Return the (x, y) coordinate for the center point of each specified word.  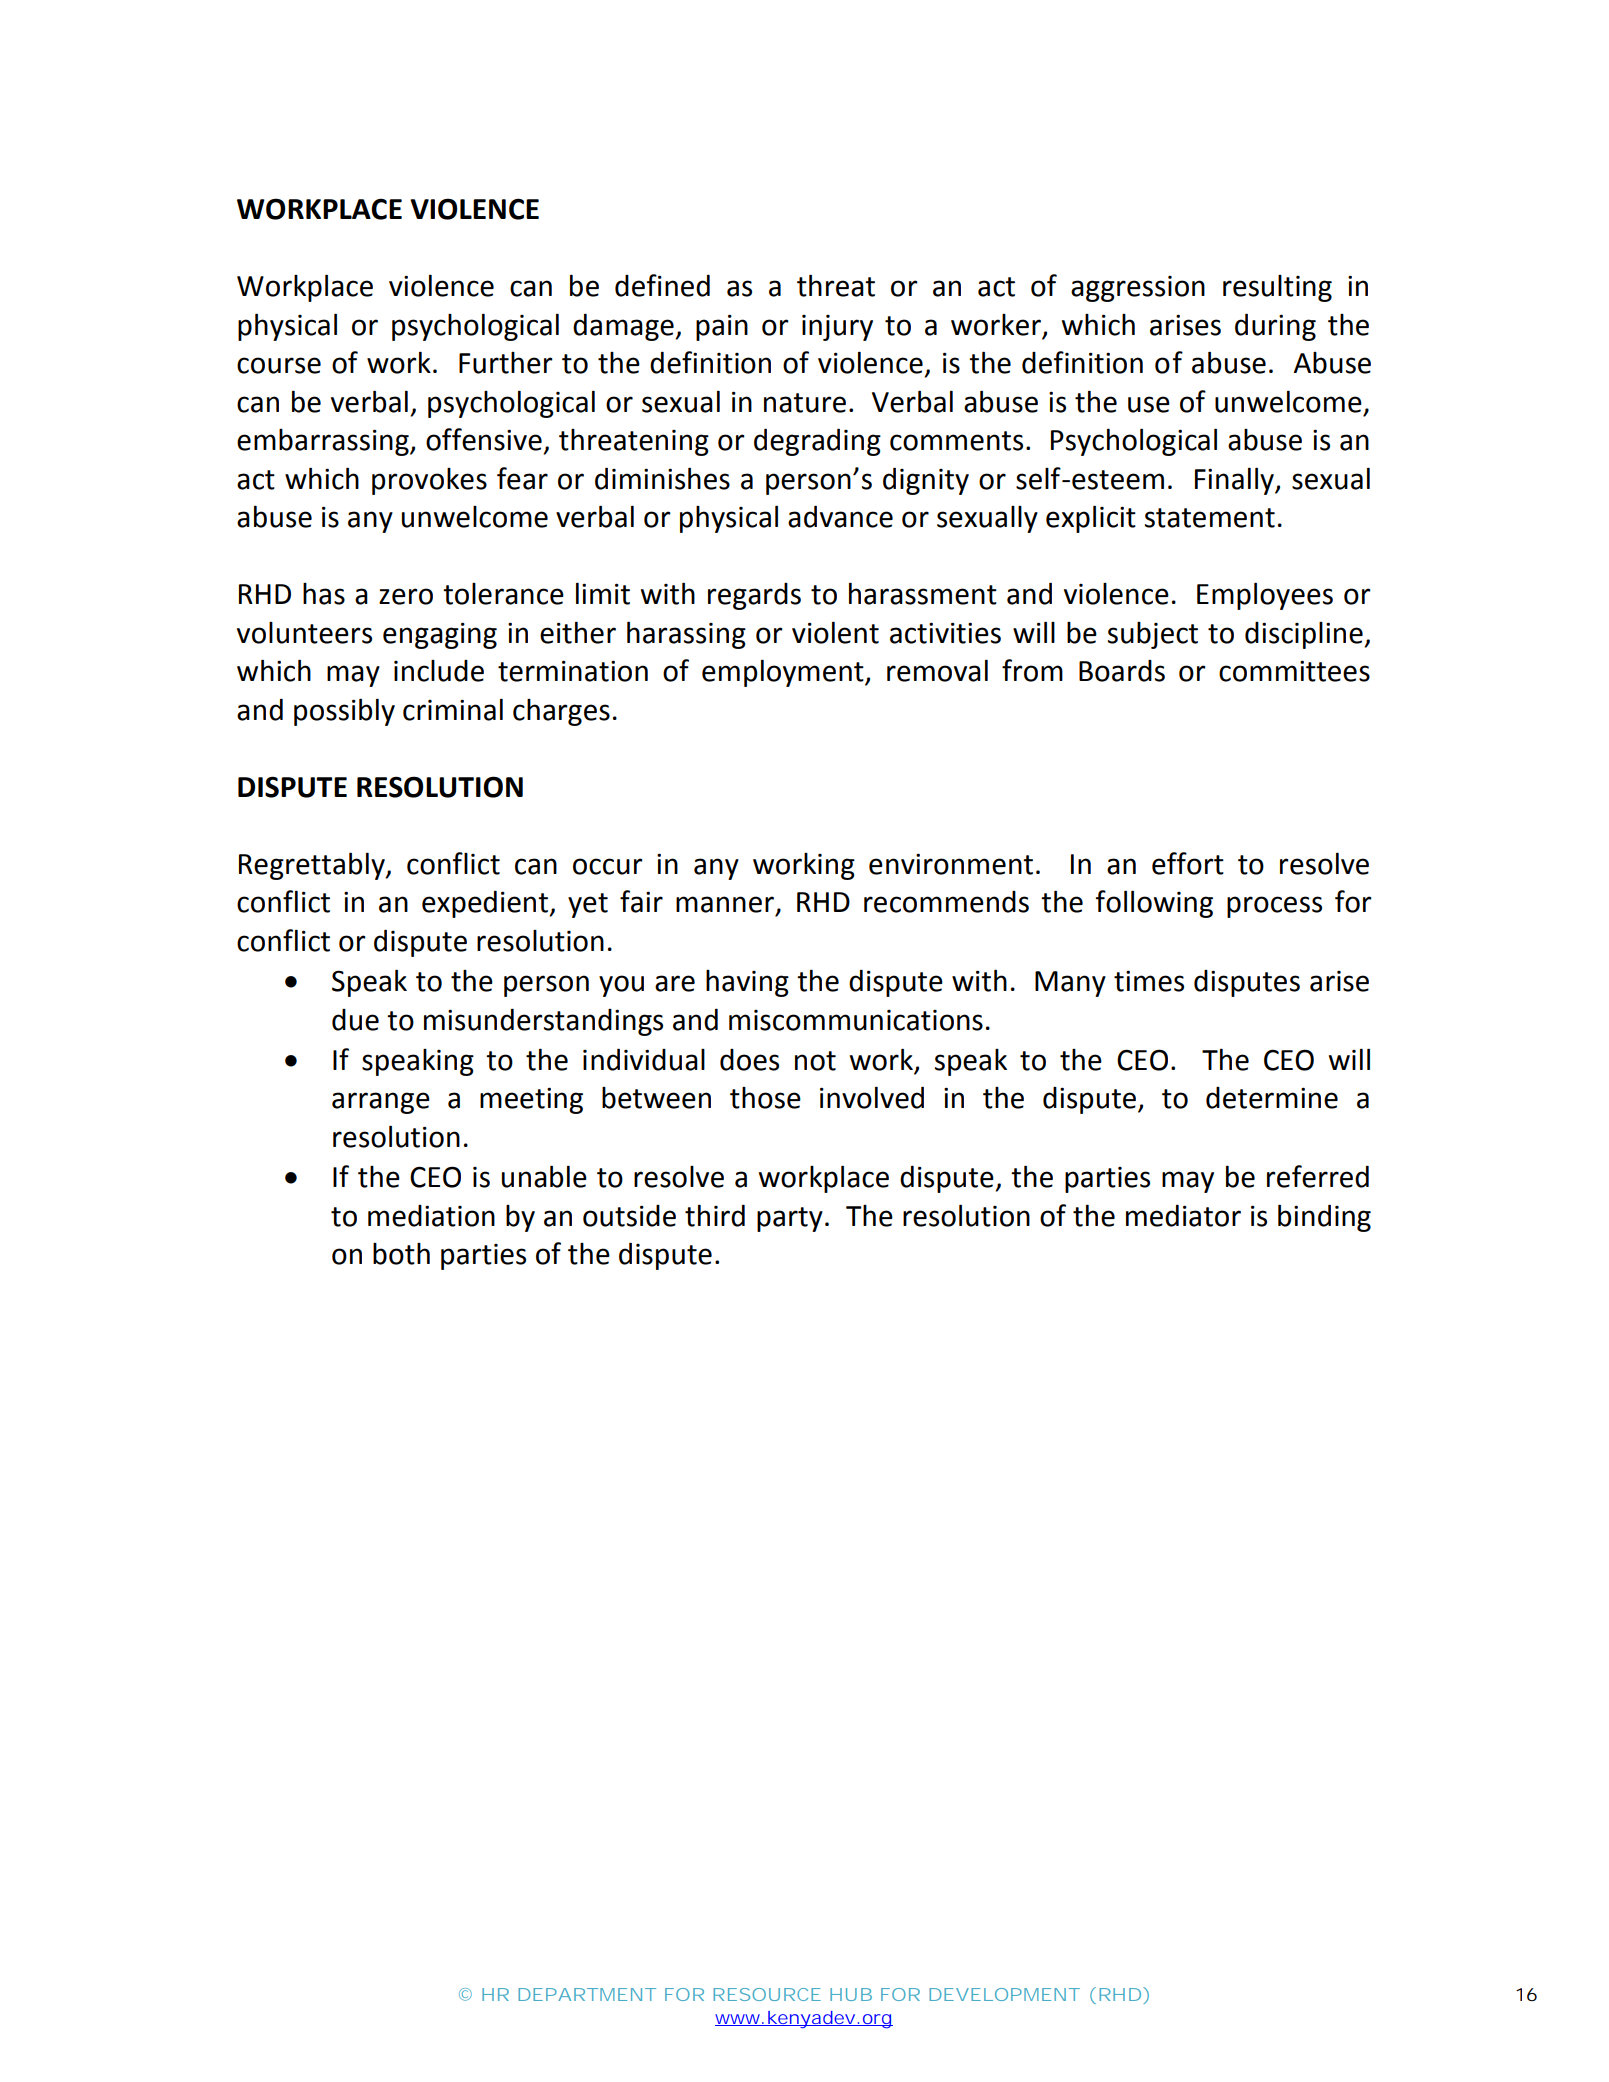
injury (837, 328)
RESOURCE (767, 1994)
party (790, 1219)
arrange (381, 1103)
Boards (1122, 671)
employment (784, 673)
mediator (1183, 1215)
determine (1272, 1098)
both (401, 1254)
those (765, 1098)
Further (506, 363)
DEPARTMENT (587, 1994)
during (1275, 327)
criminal (453, 709)
